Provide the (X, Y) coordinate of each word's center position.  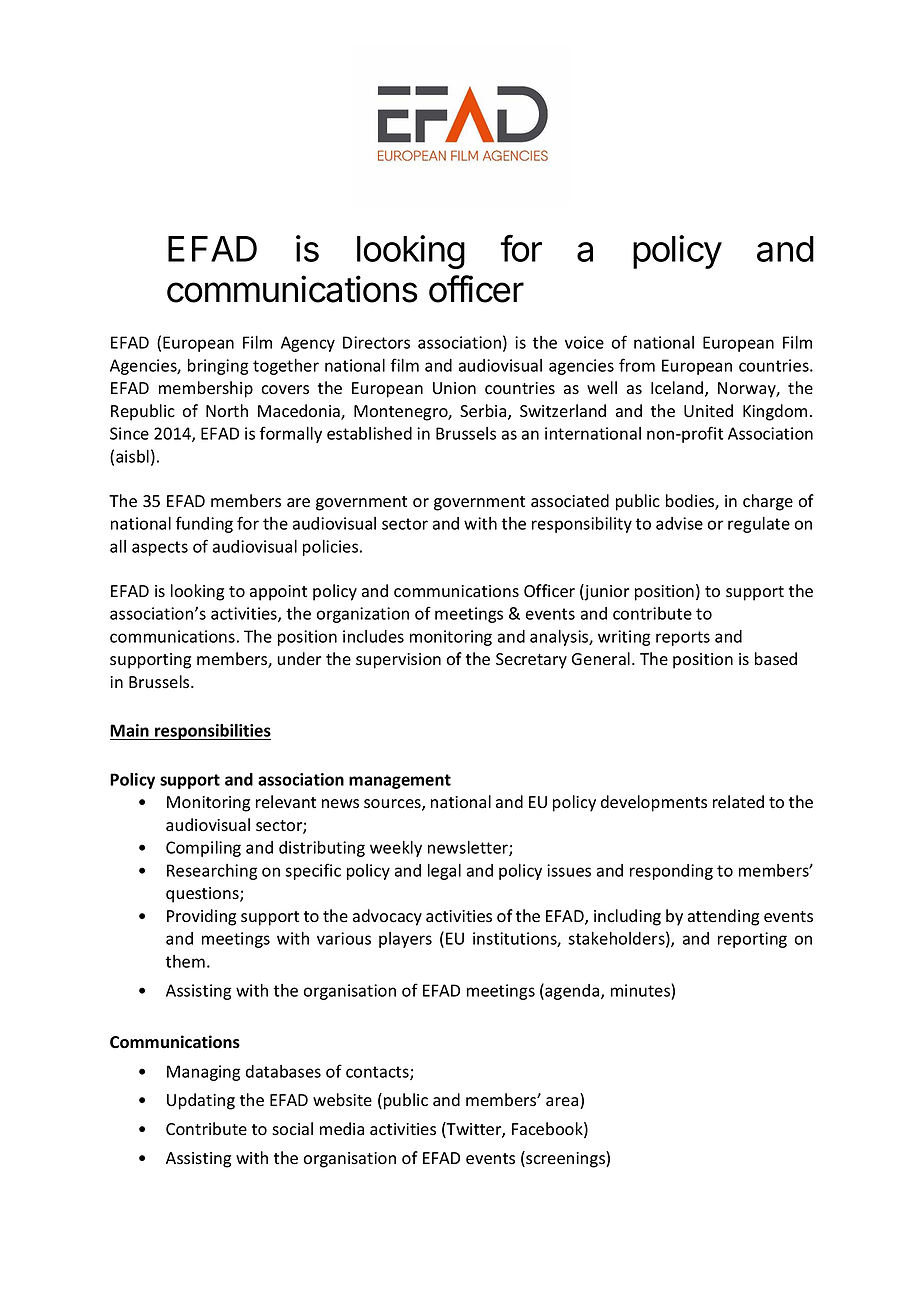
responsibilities (212, 731)
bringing (218, 367)
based (776, 659)
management (400, 781)
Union (454, 388)
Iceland (678, 389)
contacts (378, 1073)
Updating (201, 1101)
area (563, 1103)
